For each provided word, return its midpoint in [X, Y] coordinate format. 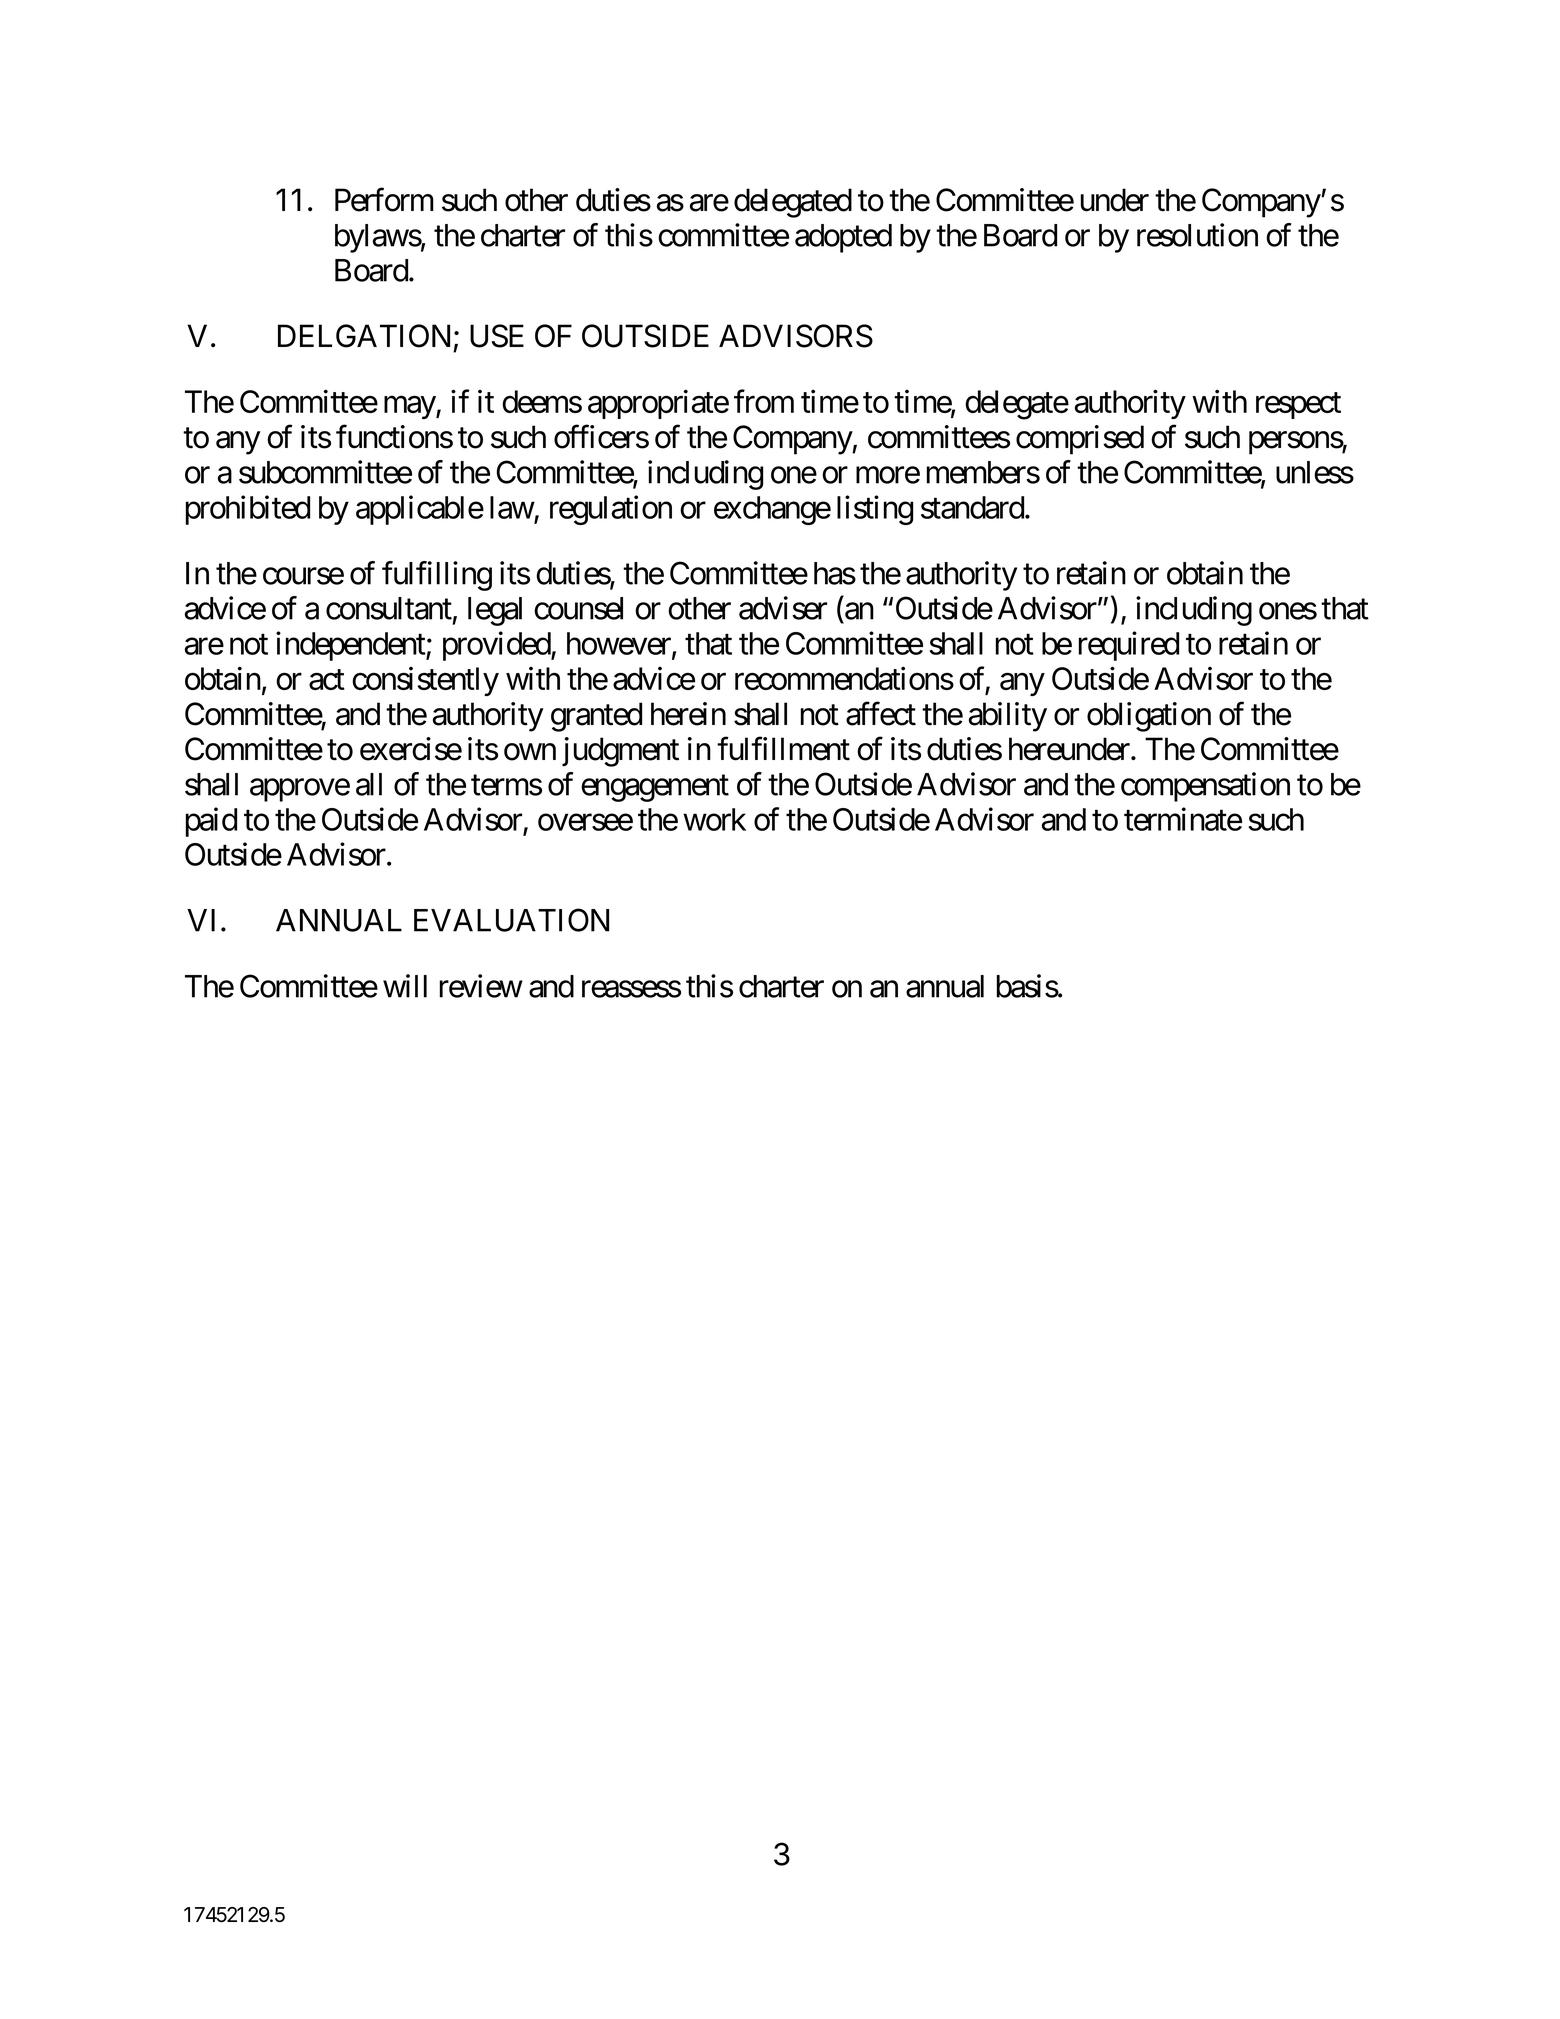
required [1129, 646]
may [410, 407]
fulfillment [783, 749]
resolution [1197, 235]
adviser [783, 608]
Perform [384, 200]
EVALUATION [511, 920]
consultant [389, 608]
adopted [843, 238]
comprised [1080, 440]
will [405, 986]
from [764, 401]
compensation [1205, 787]
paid [211, 822]
